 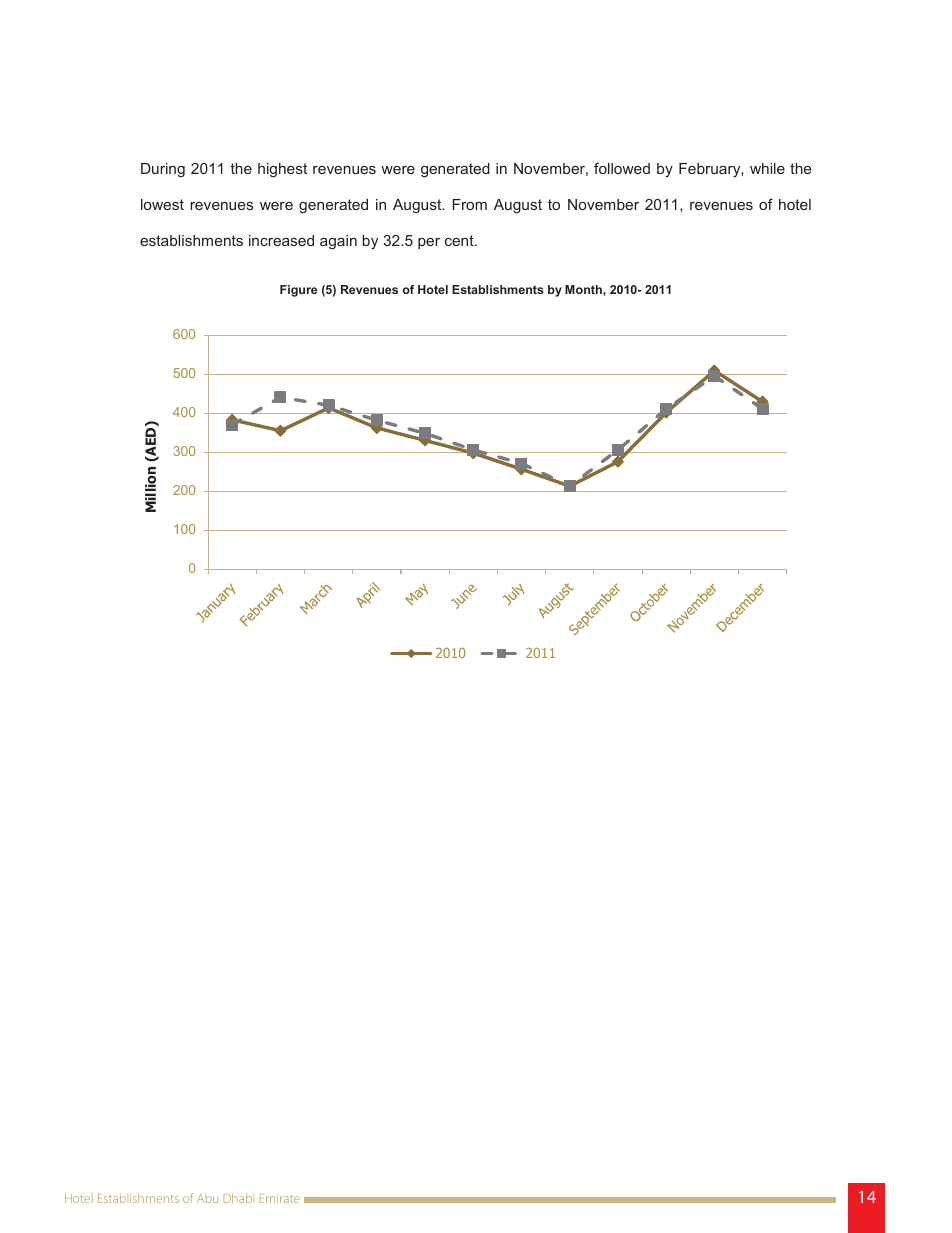 What do you see at coordinates (239, 1198) in the screenshot?
I see `Dhabi` at bounding box center [239, 1198].
